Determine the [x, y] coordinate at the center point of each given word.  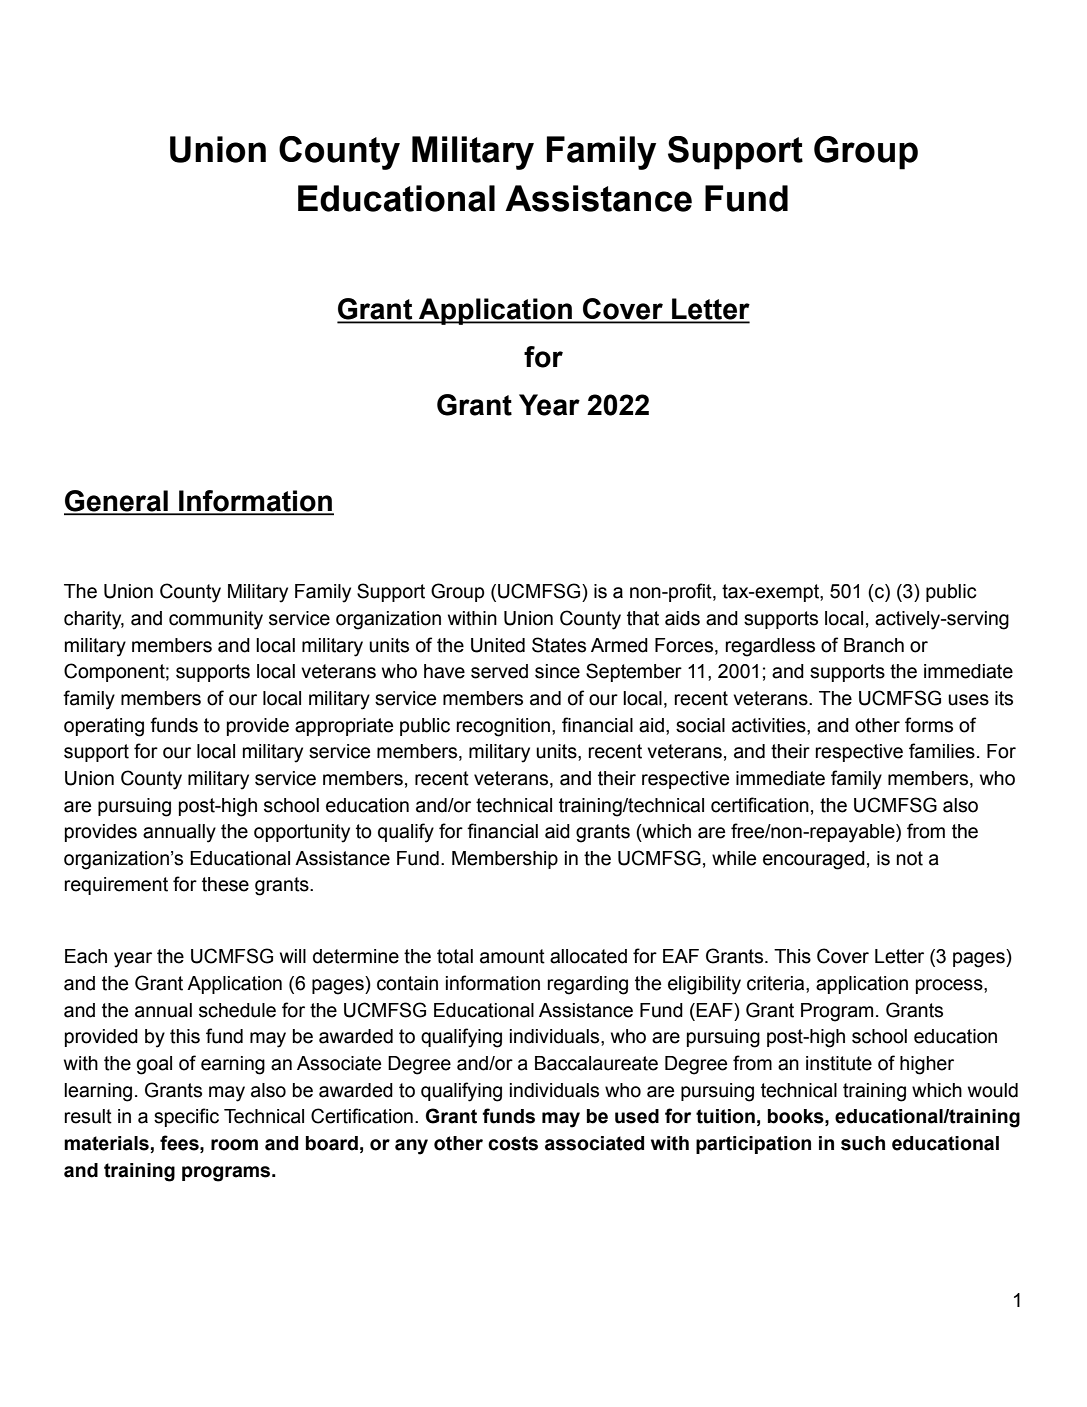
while [734, 858]
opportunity [302, 833]
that [643, 618]
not [910, 858]
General [117, 502]
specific [186, 1117]
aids [682, 618]
